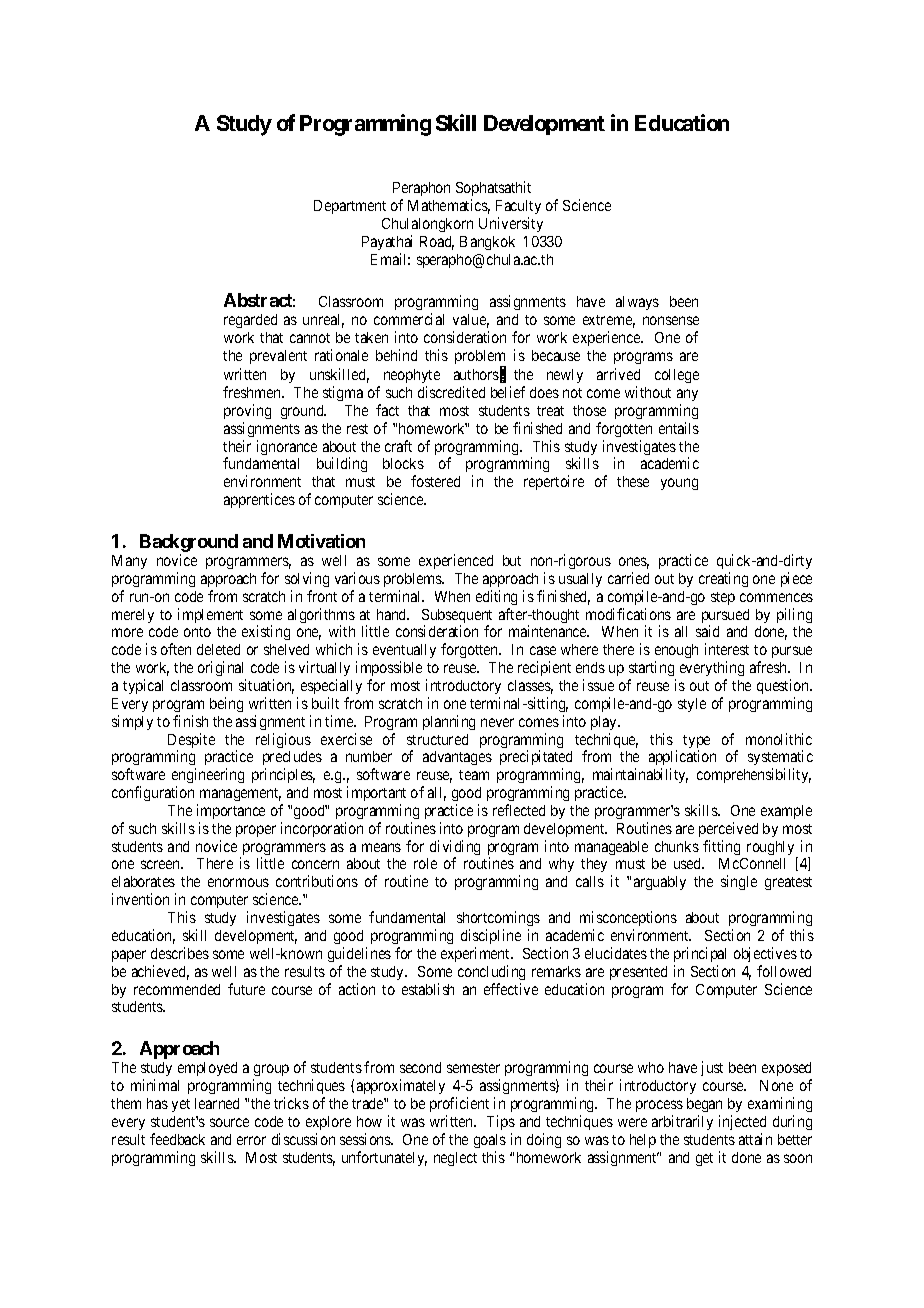  I want to click on source, so click(229, 1122).
